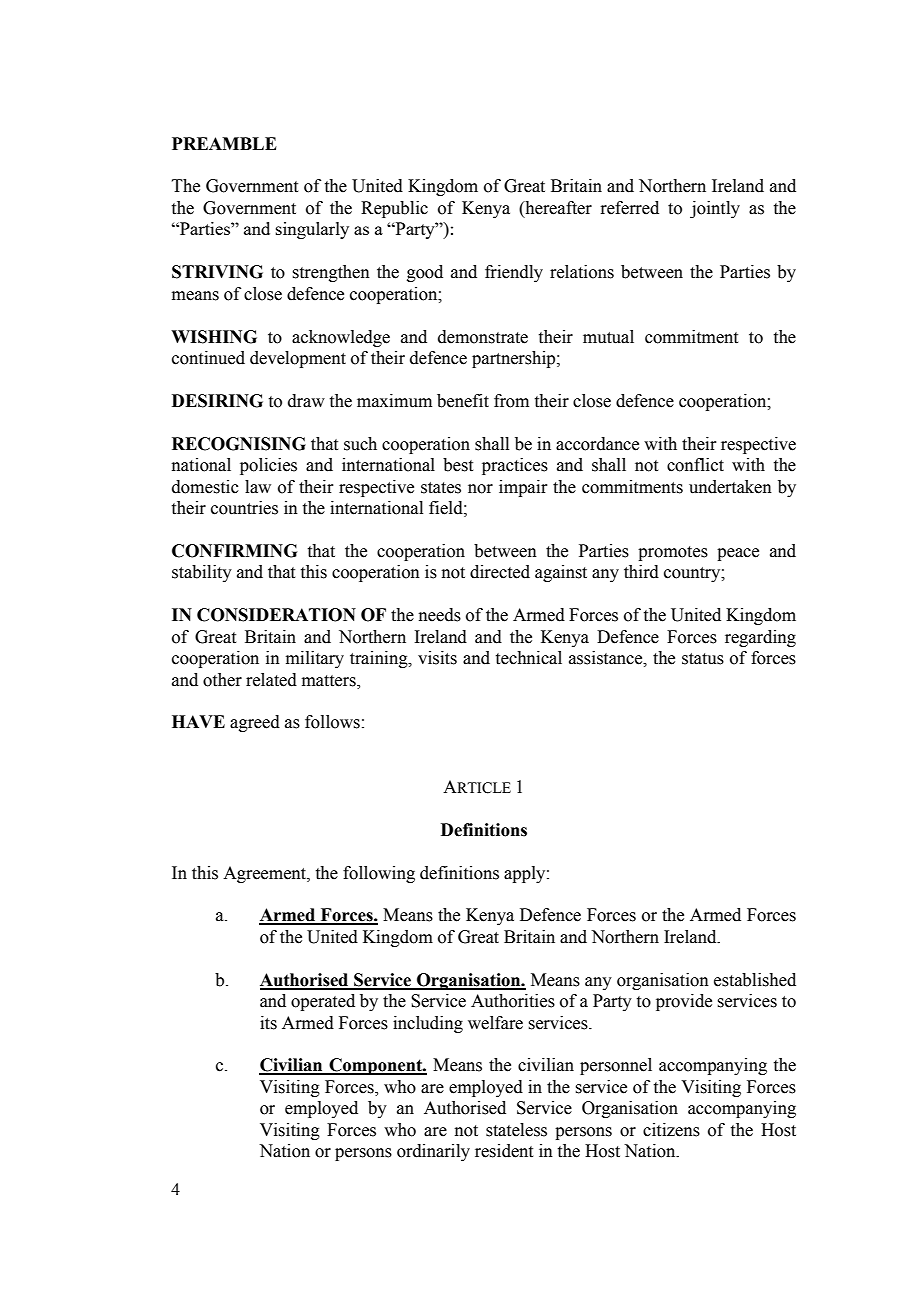  I want to click on status, so click(703, 659).
